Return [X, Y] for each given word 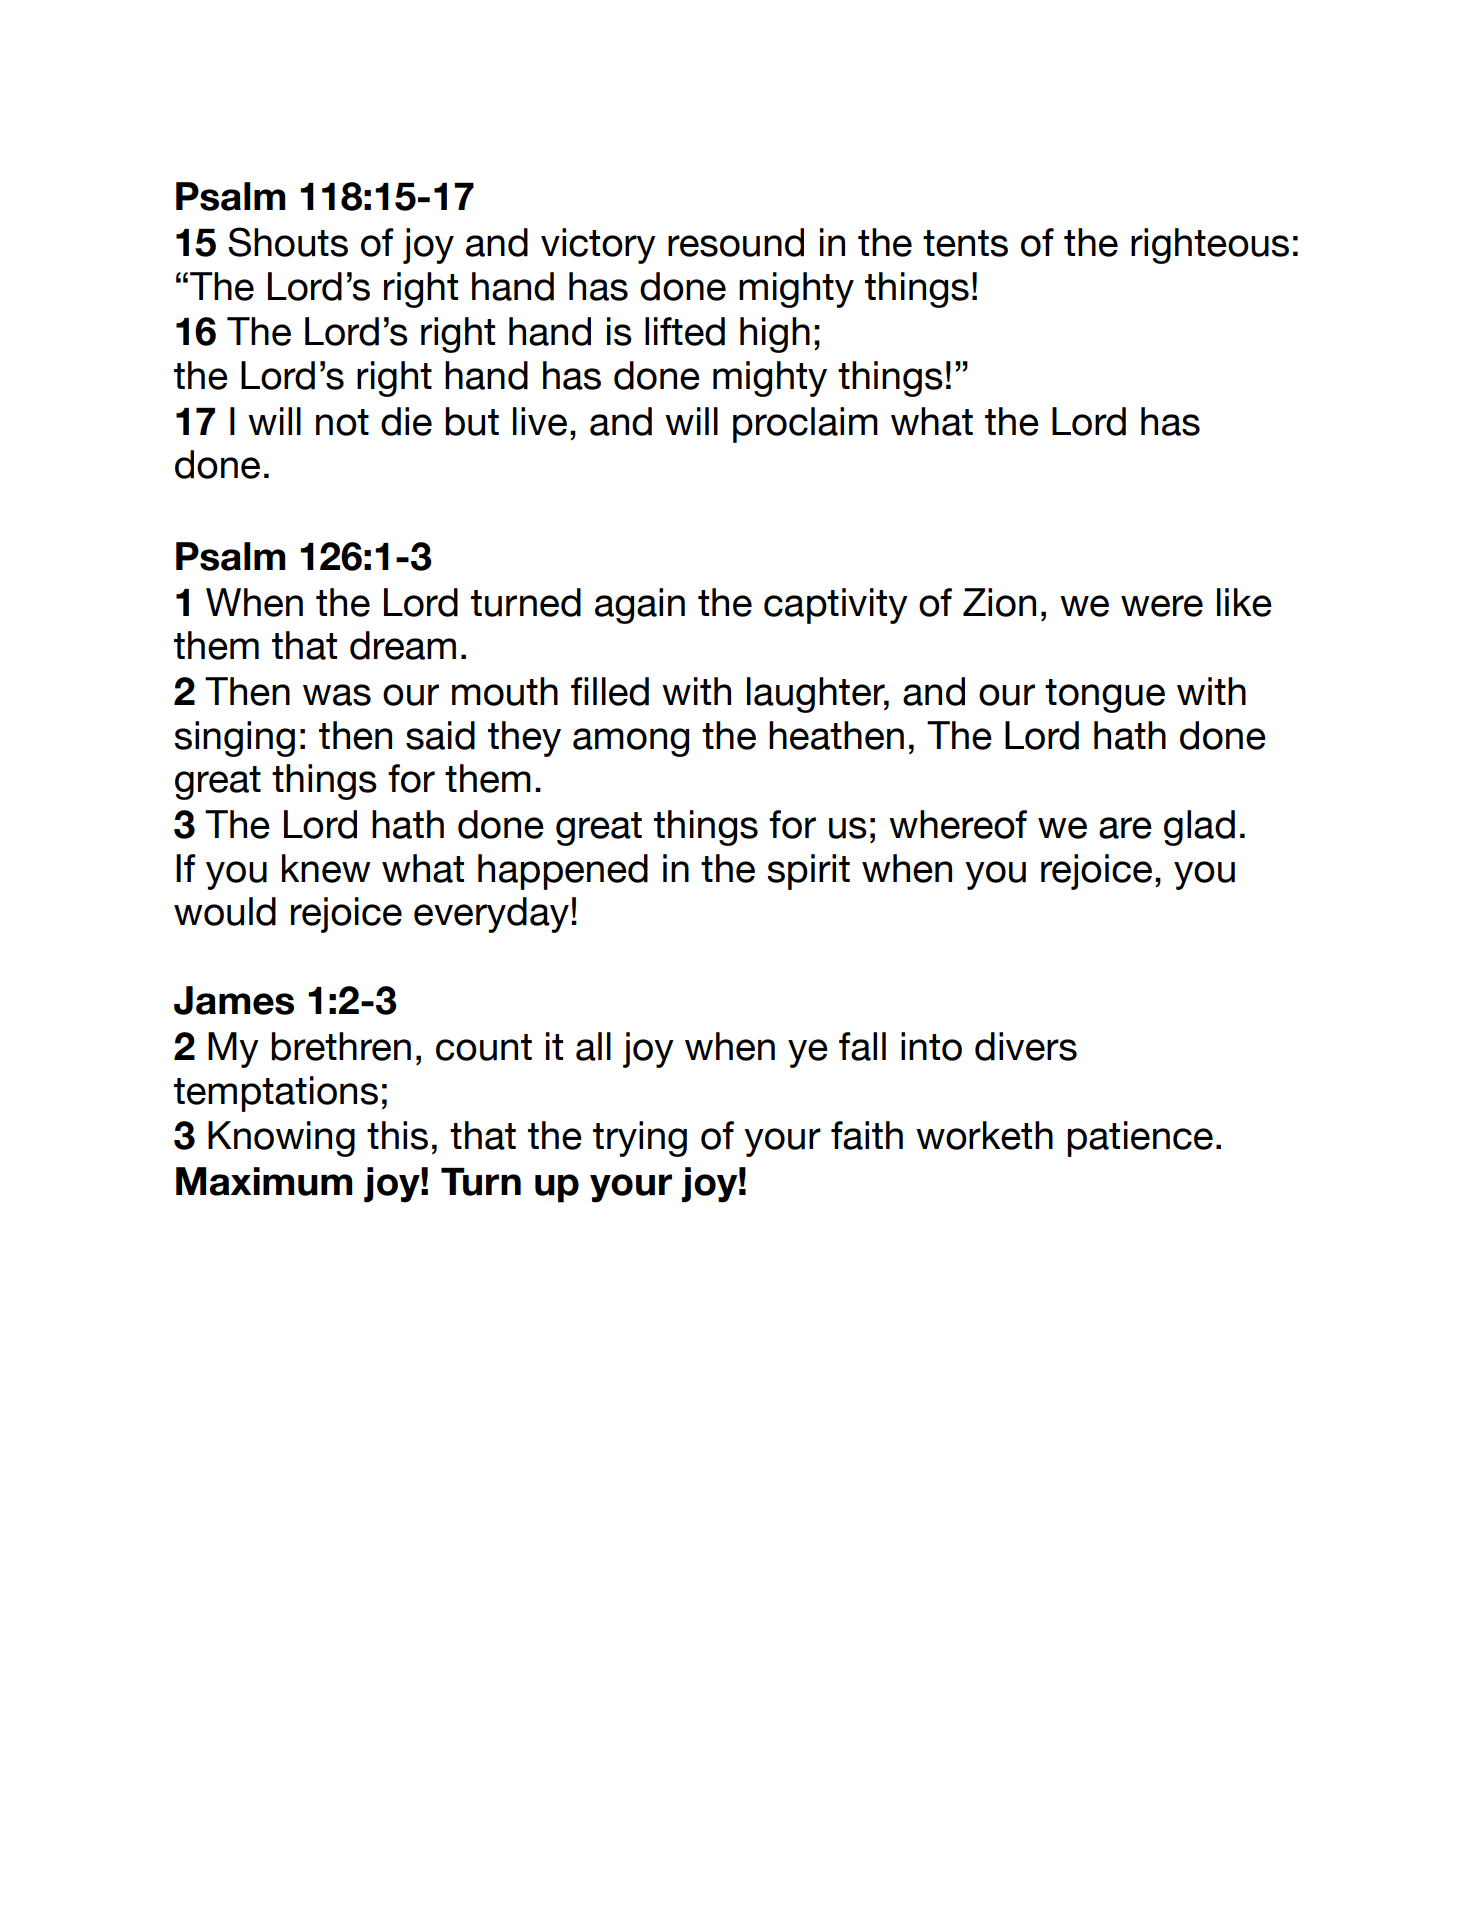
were [1162, 606]
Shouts [288, 242]
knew [326, 868]
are [1125, 828]
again [640, 606]
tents [965, 243]
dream [403, 645]
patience [1140, 1139]
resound [736, 242]
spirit [808, 872]
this [397, 1135]
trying [640, 1139]
